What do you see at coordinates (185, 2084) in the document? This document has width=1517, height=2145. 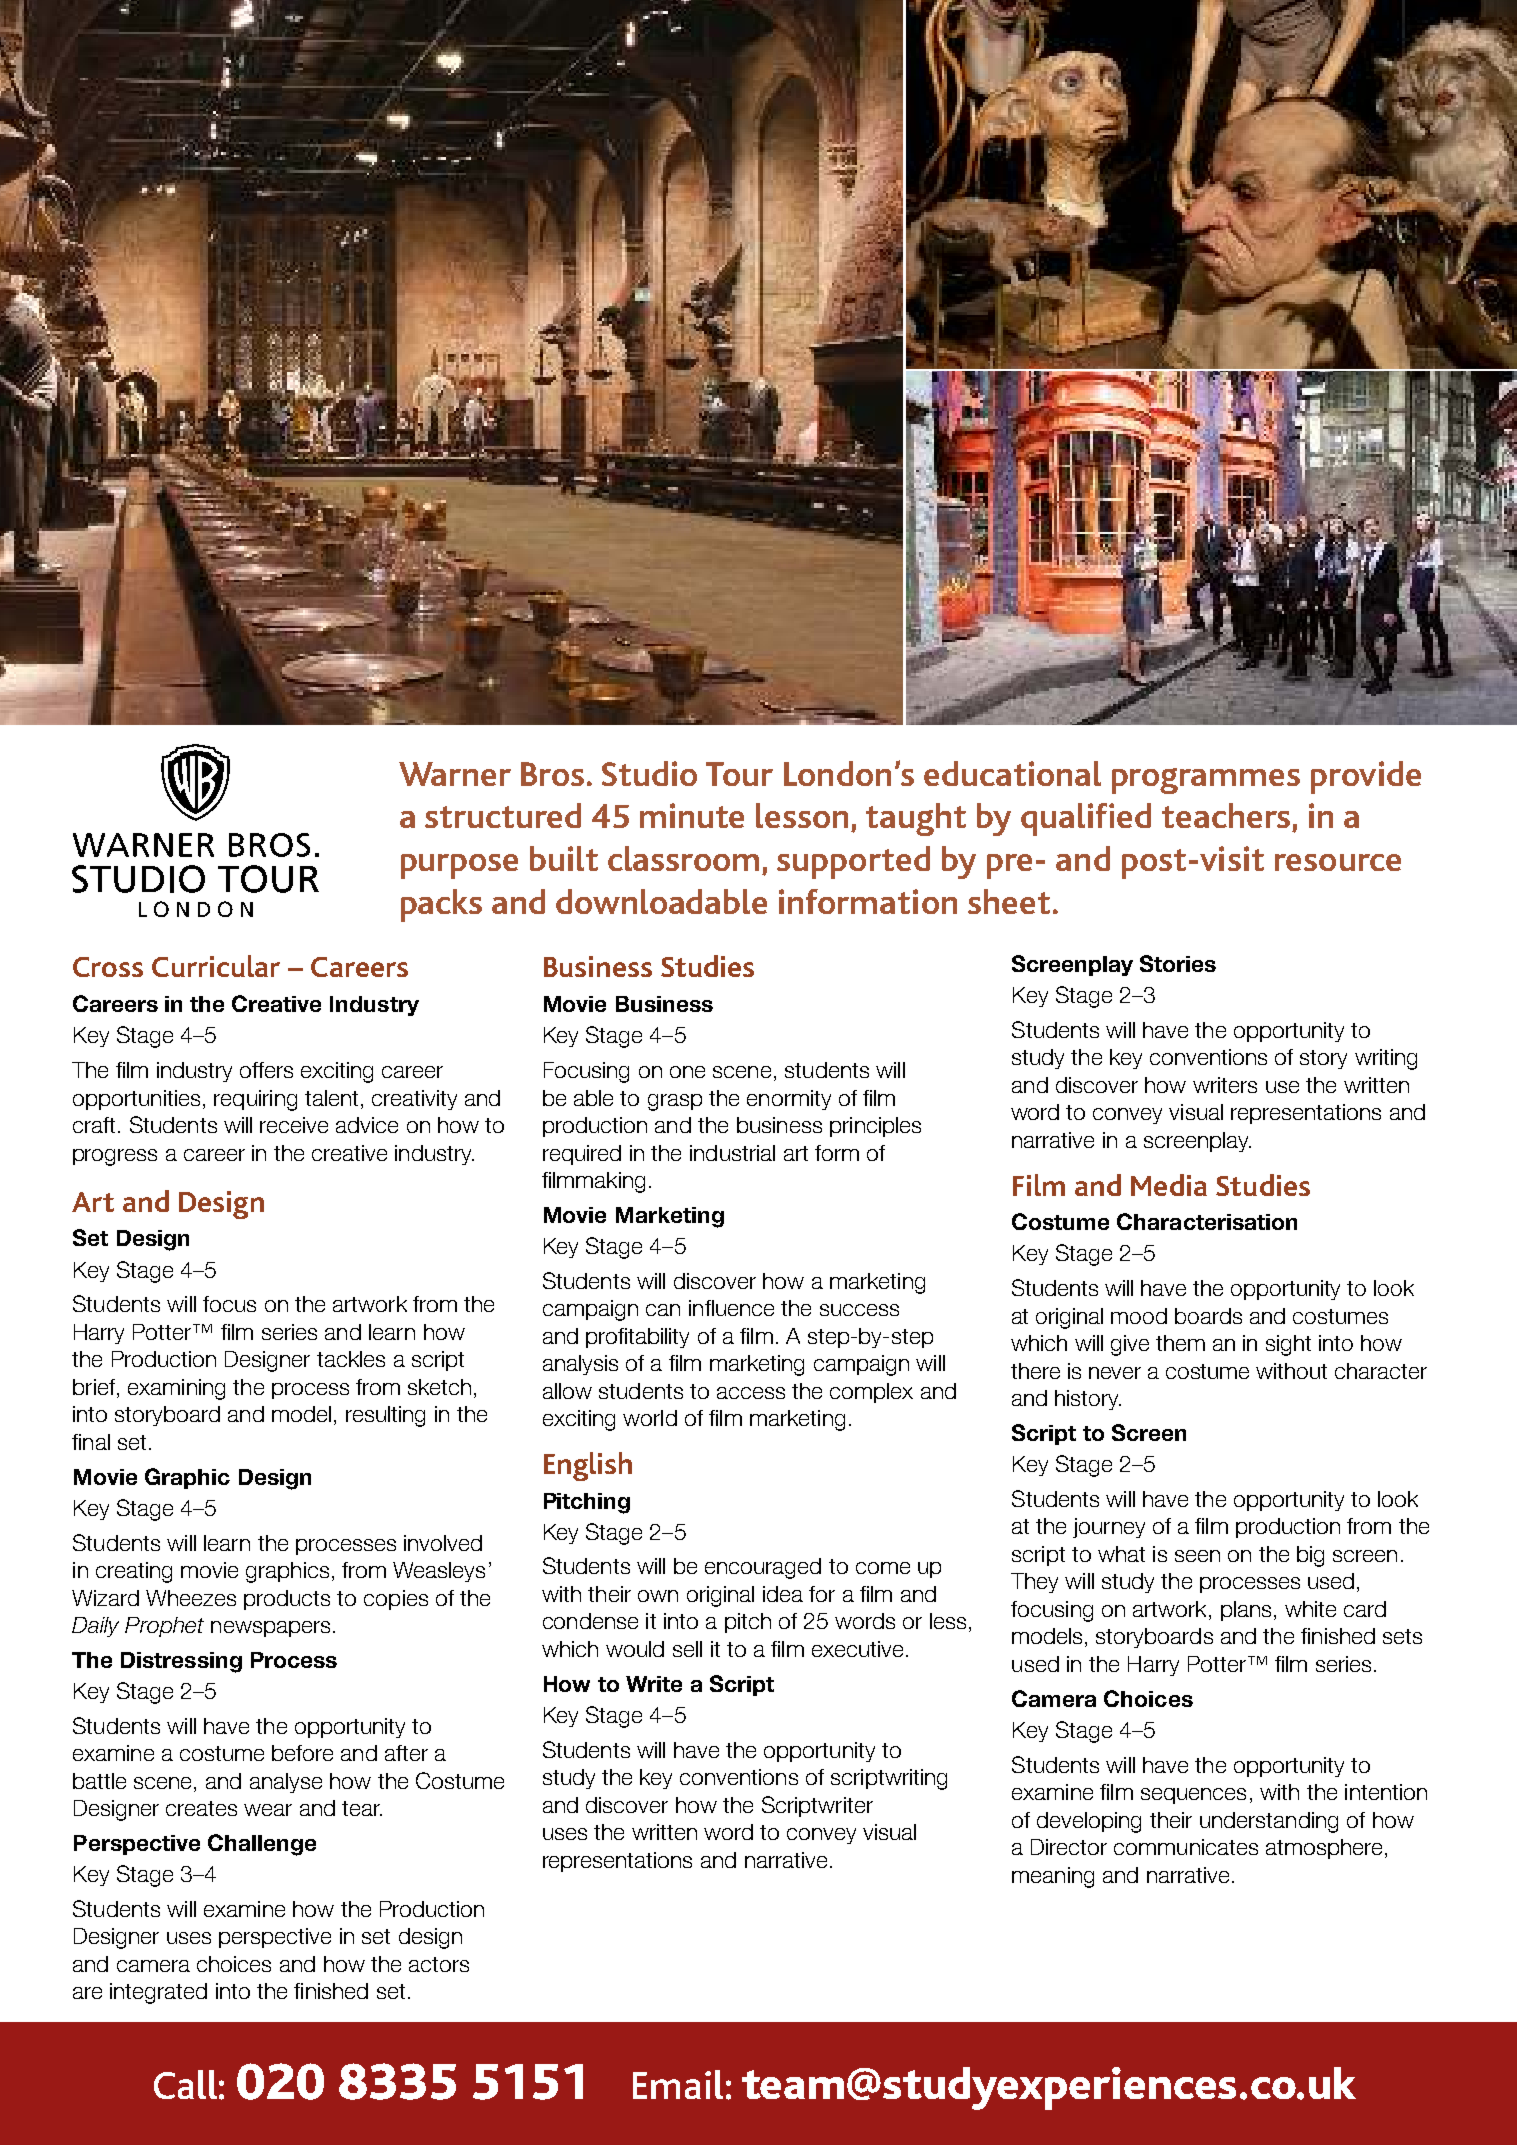 I see `Call` at bounding box center [185, 2084].
